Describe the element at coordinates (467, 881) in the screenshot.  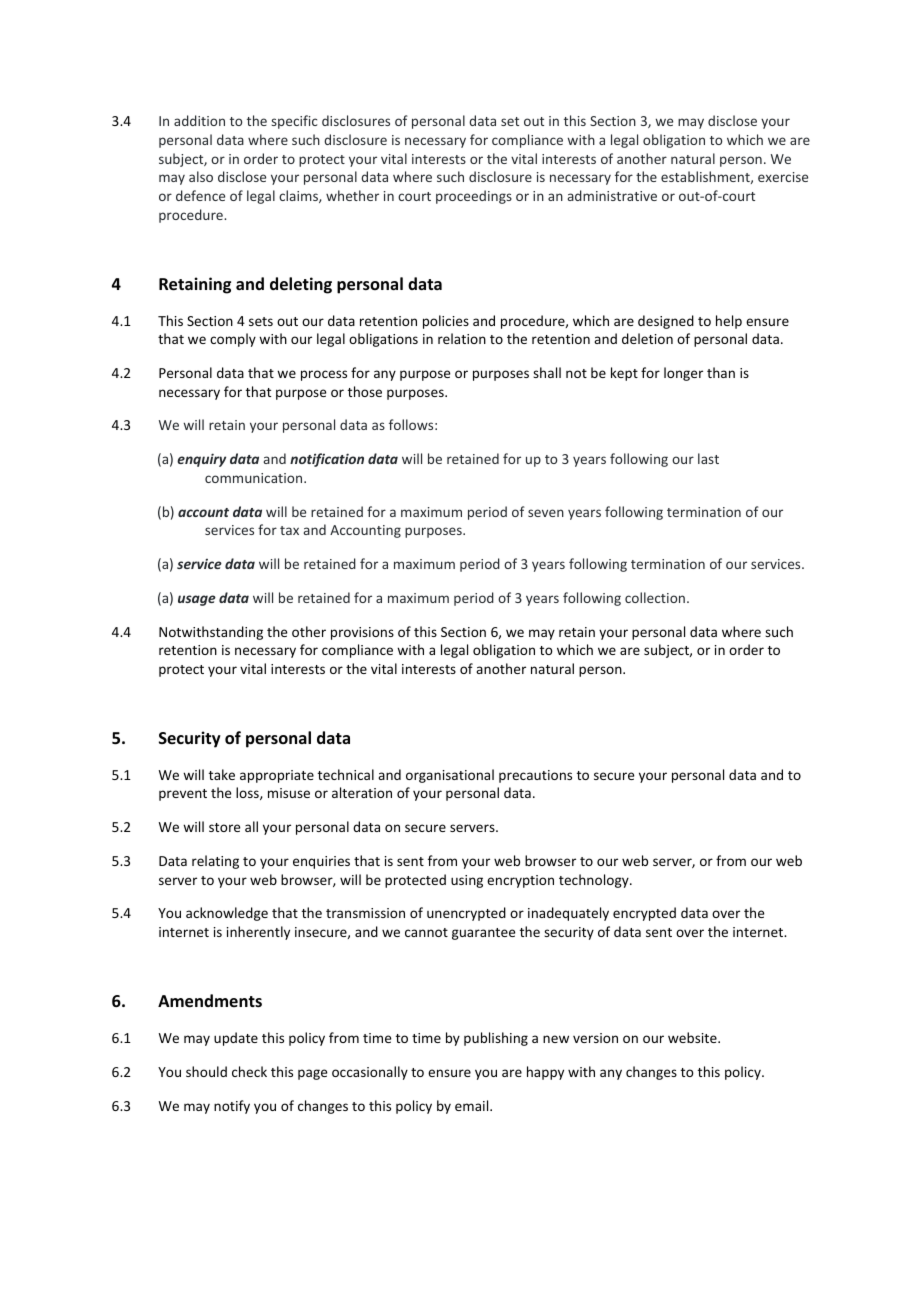
I see `using` at that location.
